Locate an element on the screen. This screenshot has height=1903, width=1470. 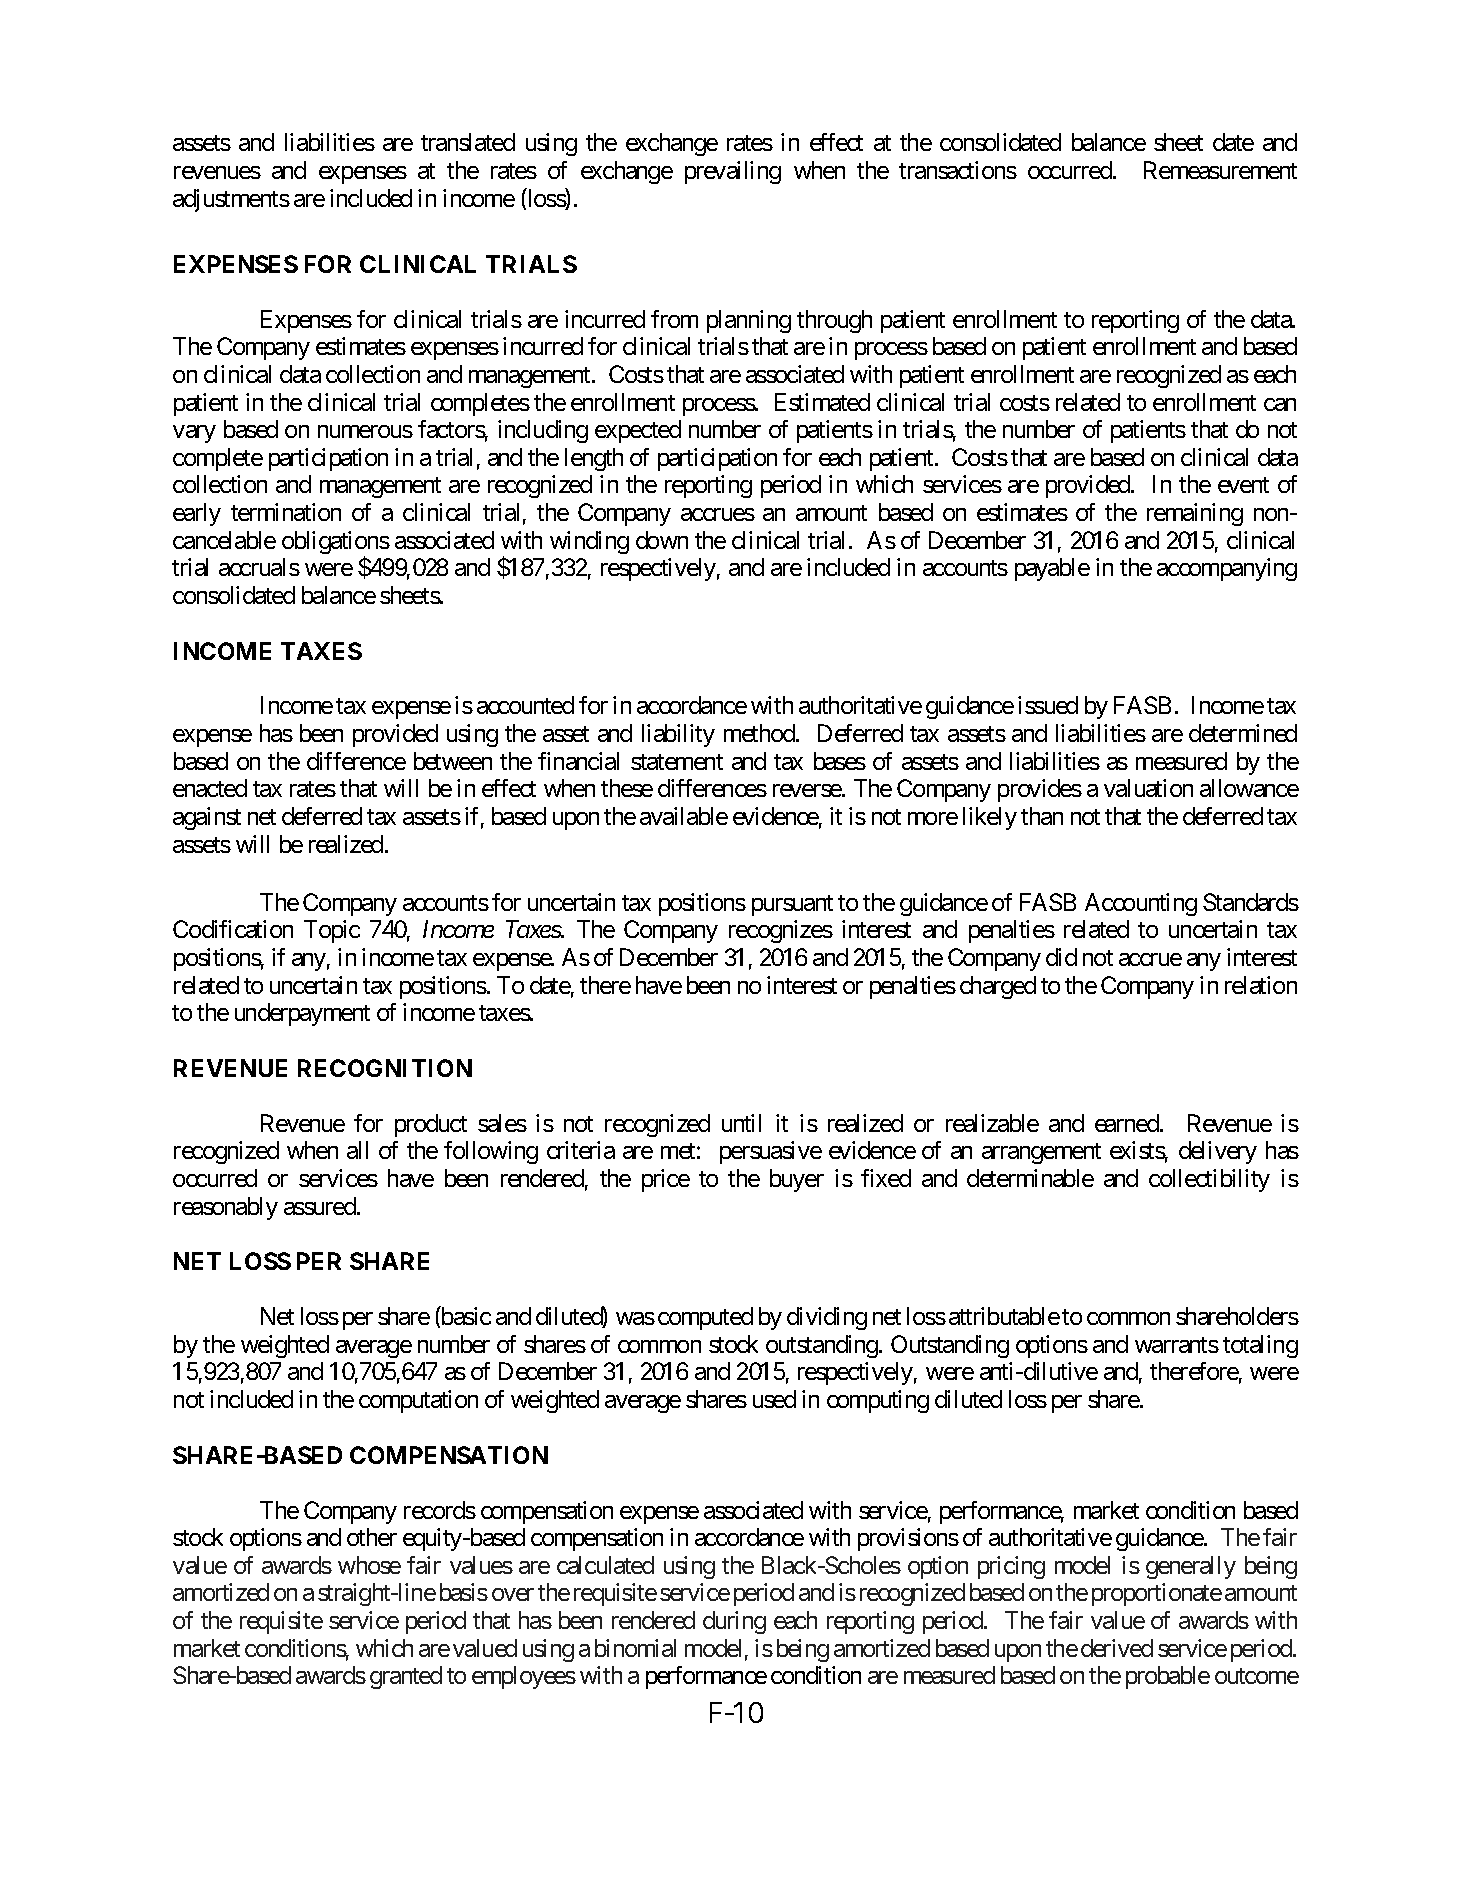
translated is located at coordinates (468, 142).
